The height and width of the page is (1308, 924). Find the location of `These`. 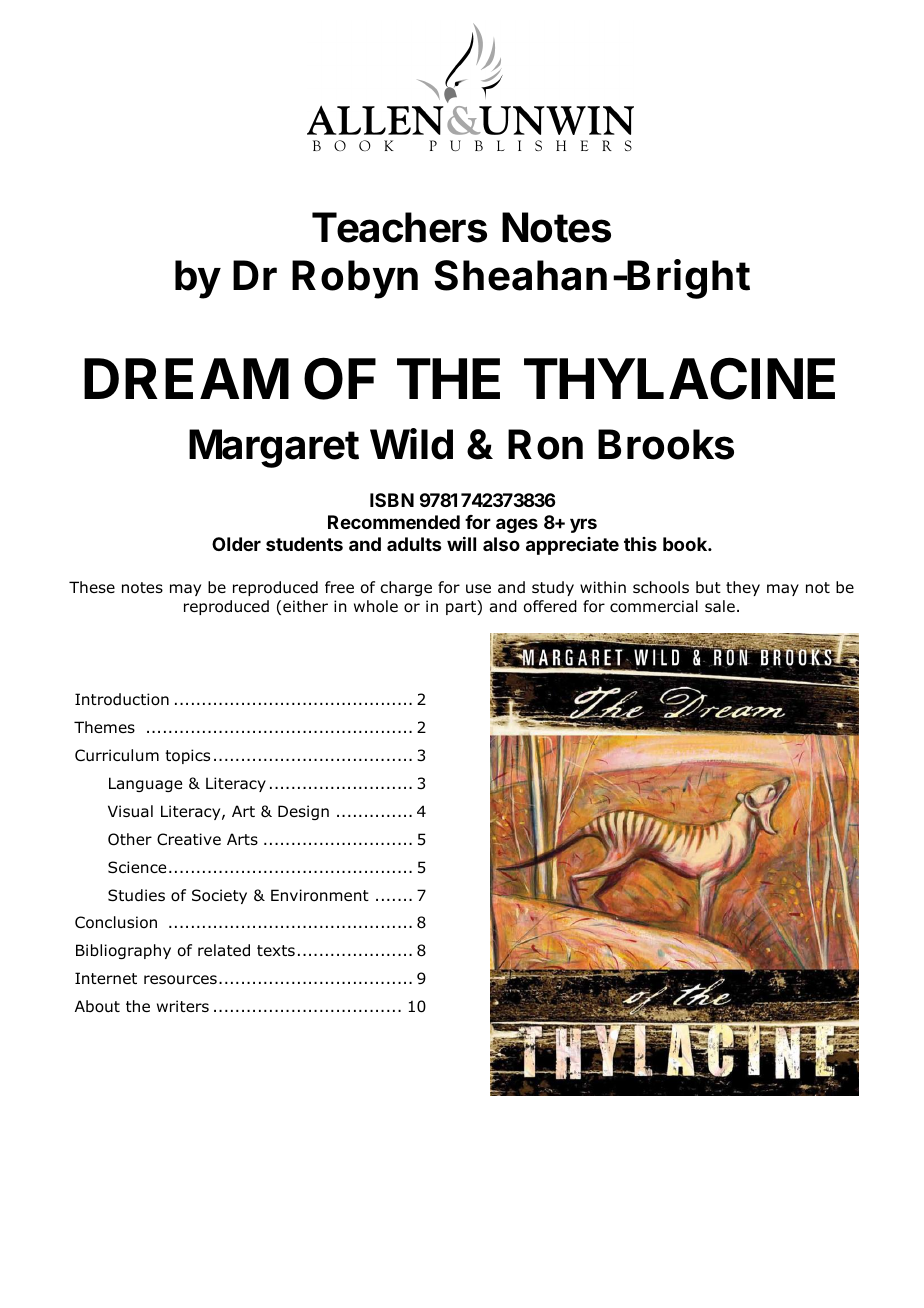

These is located at coordinates (92, 587).
